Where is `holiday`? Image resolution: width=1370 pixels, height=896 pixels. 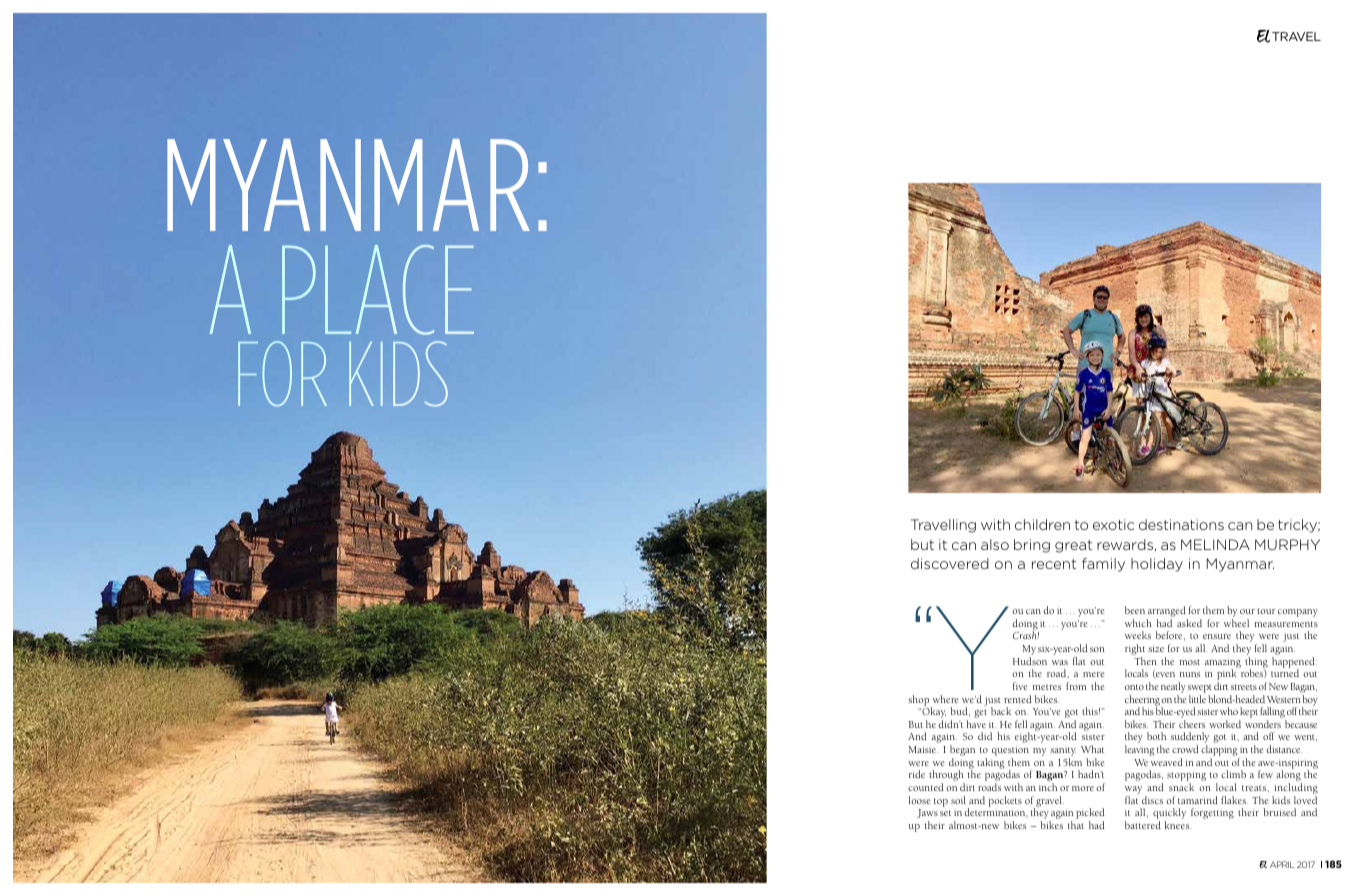 holiday is located at coordinates (1157, 565).
